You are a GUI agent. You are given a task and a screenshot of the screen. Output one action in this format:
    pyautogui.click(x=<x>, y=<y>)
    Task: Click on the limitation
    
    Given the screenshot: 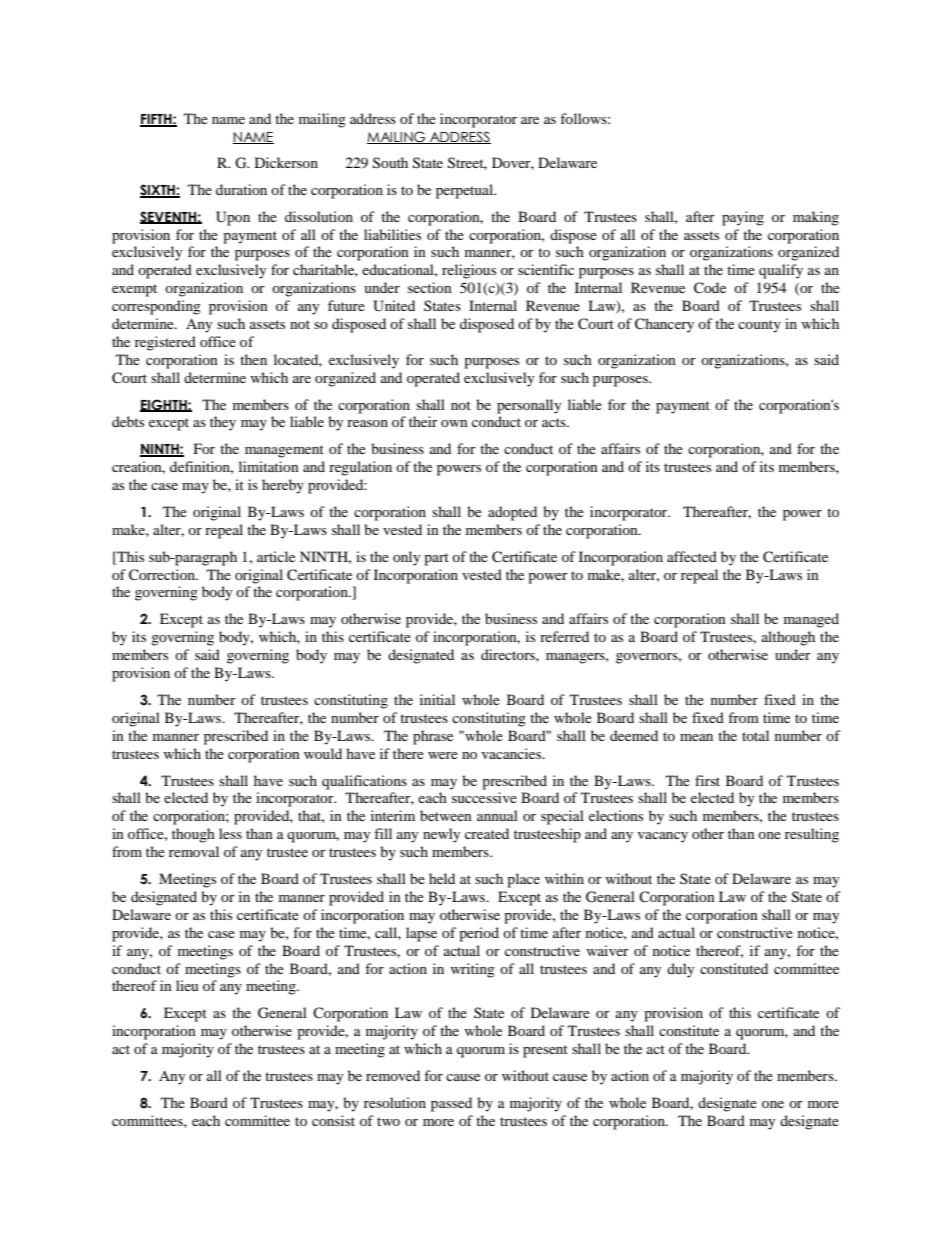 What is the action you would take?
    pyautogui.click(x=269, y=466)
